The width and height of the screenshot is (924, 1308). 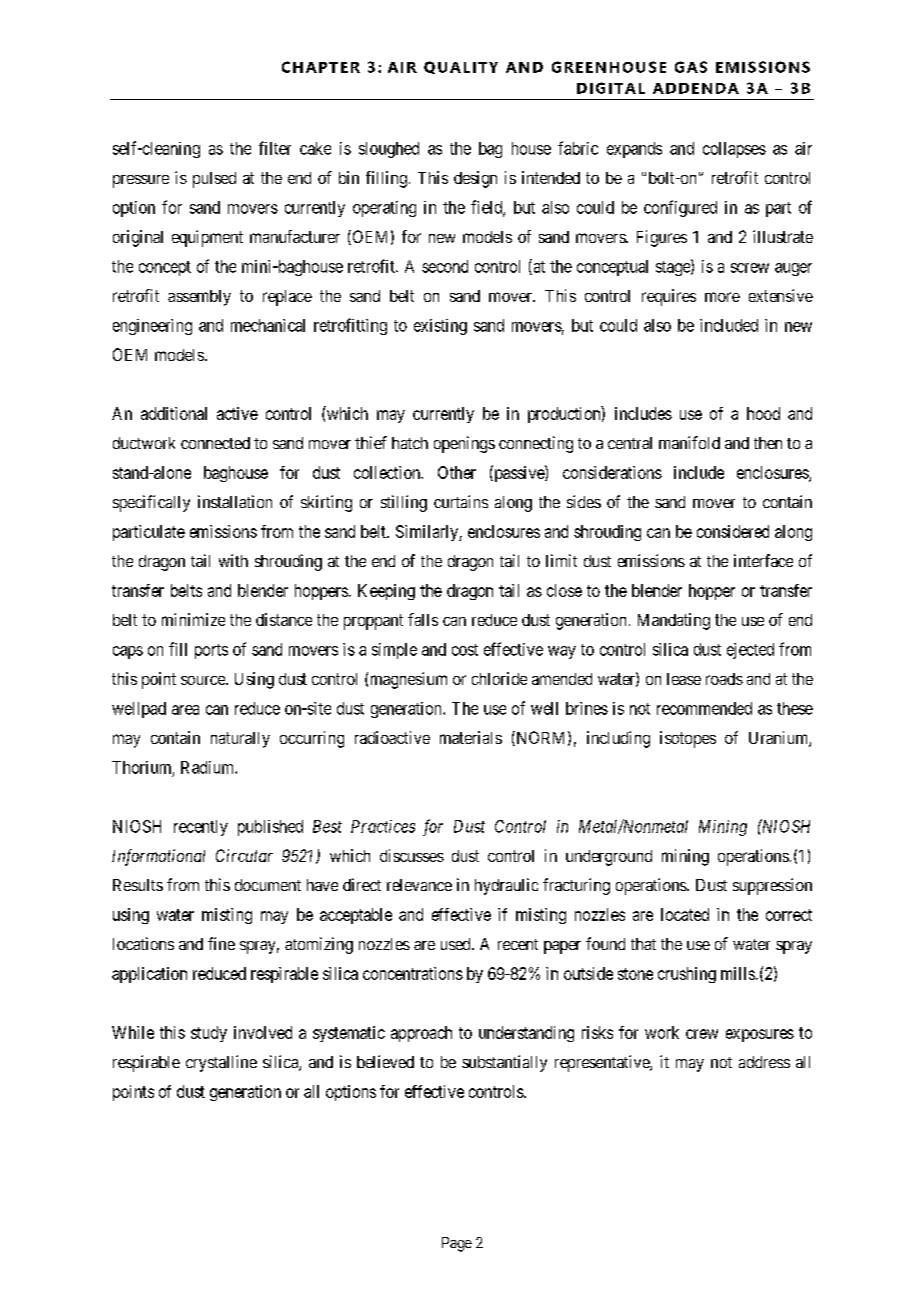 What do you see at coordinates (475, 179) in the screenshot?
I see `design` at bounding box center [475, 179].
